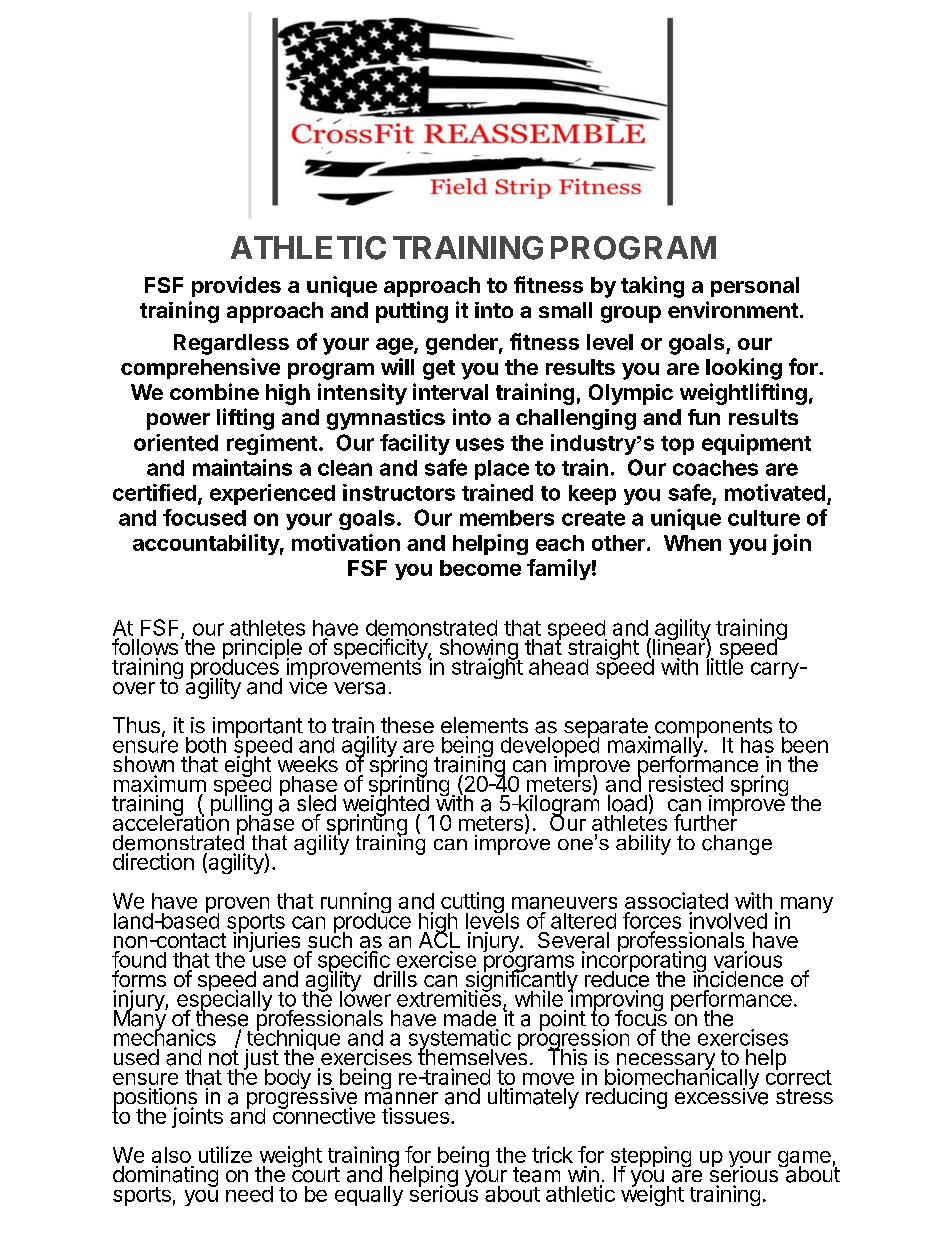 Image resolution: width=952 pixels, height=1233 pixels. What do you see at coordinates (651, 1158) in the screenshot?
I see `stepping` at bounding box center [651, 1158].
